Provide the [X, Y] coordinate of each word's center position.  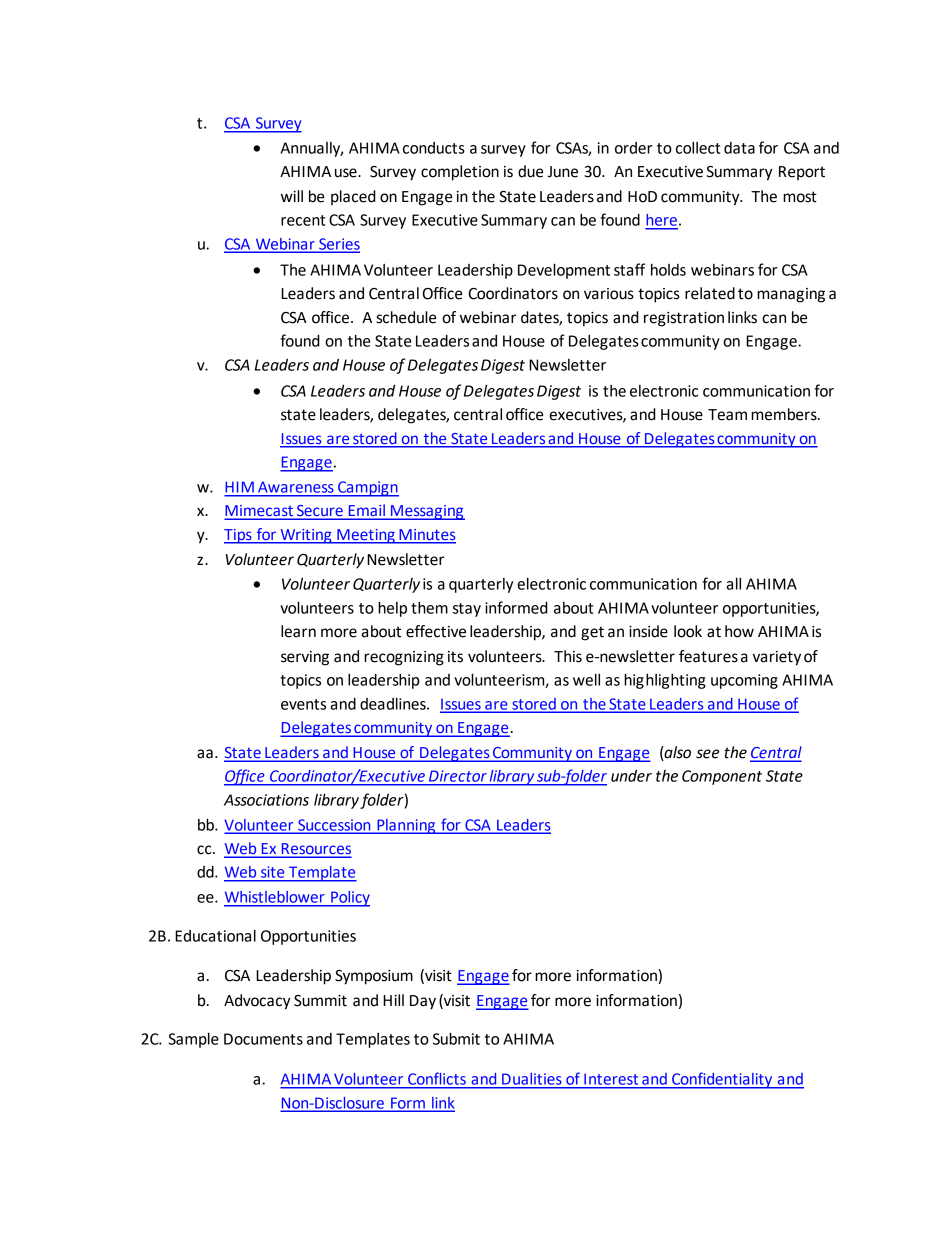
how [739, 631]
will [292, 196]
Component [722, 777]
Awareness [295, 487]
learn [298, 631]
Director [458, 776]
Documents [263, 1039]
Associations [266, 800]
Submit [456, 1038]
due [530, 171]
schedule [406, 317]
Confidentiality [722, 1080]
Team [727, 415]
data [739, 148]
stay [467, 610]
